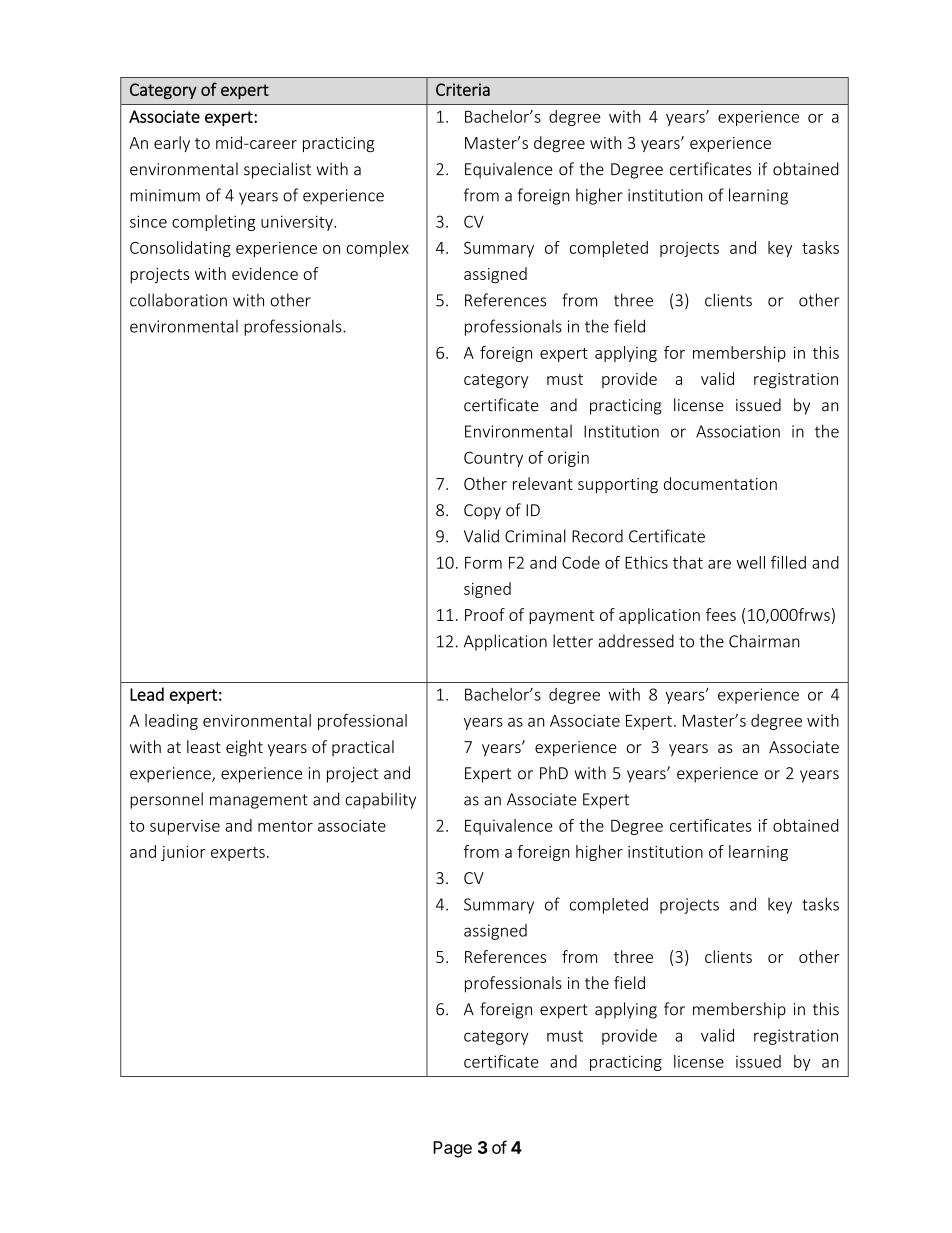 Image resolution: width=952 pixels, height=1233 pixels. I want to click on fees, so click(721, 614).
